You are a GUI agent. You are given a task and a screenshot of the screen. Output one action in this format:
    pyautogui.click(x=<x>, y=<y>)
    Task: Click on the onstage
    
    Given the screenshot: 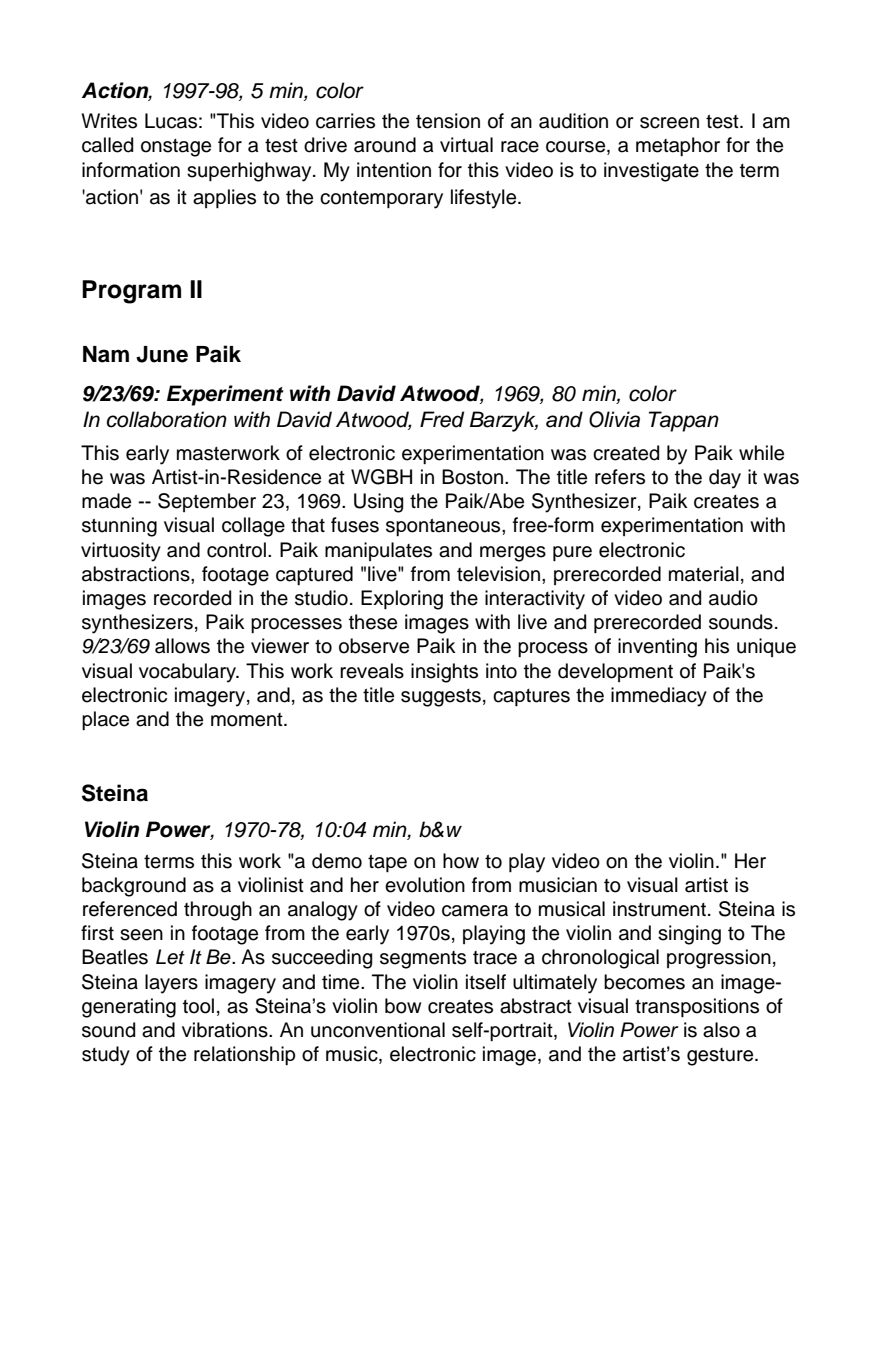 What is the action you would take?
    pyautogui.click(x=176, y=148)
